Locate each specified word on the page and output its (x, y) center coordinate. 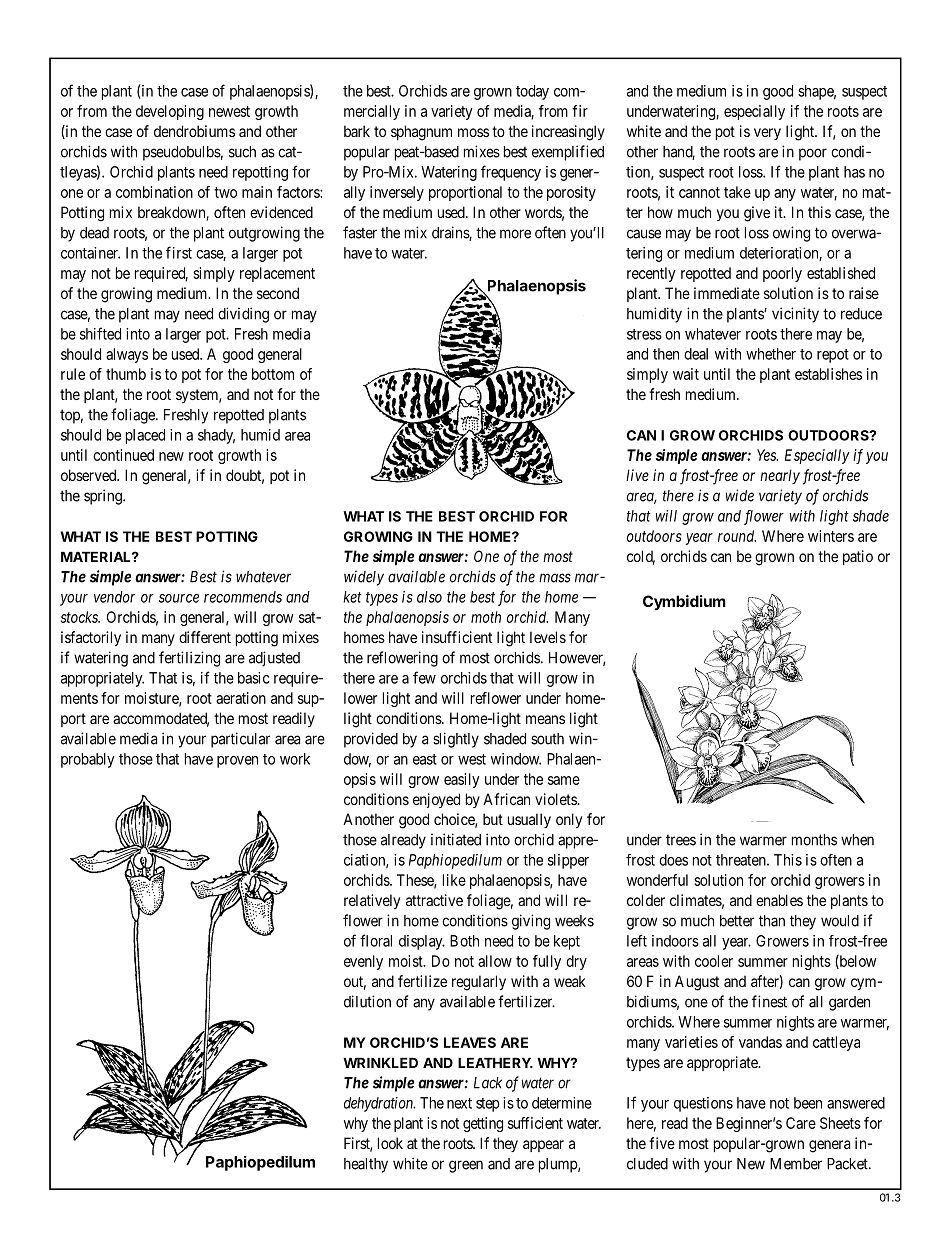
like (454, 880)
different (205, 637)
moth (486, 617)
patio (858, 557)
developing (170, 112)
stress (644, 334)
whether (771, 354)
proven (237, 762)
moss (473, 132)
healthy (366, 1165)
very (767, 134)
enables (779, 900)
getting (483, 1124)
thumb (126, 374)
